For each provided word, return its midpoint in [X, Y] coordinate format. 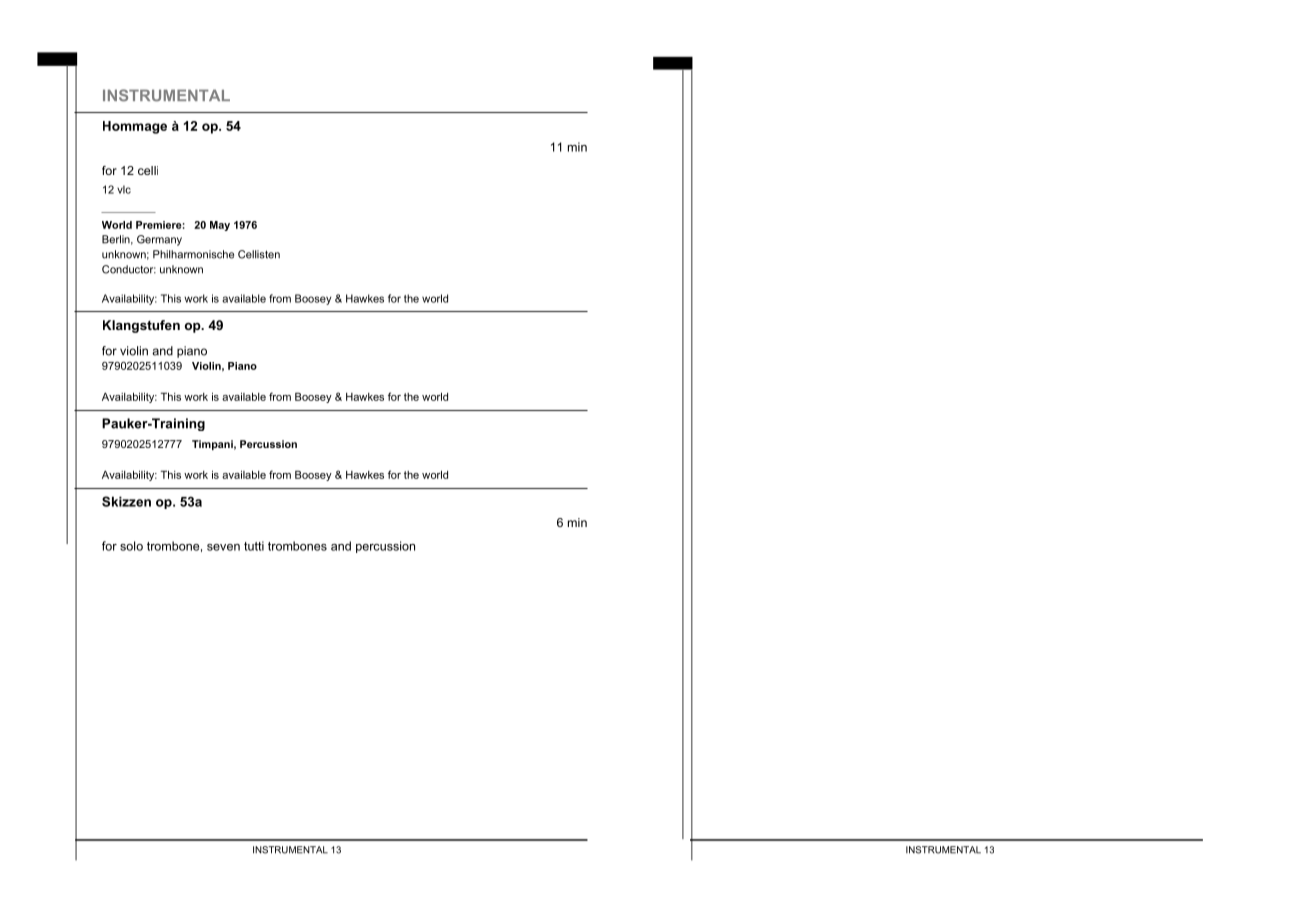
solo [131, 546]
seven [223, 547]
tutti [254, 546]
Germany [159, 240]
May [220, 226]
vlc [124, 189]
